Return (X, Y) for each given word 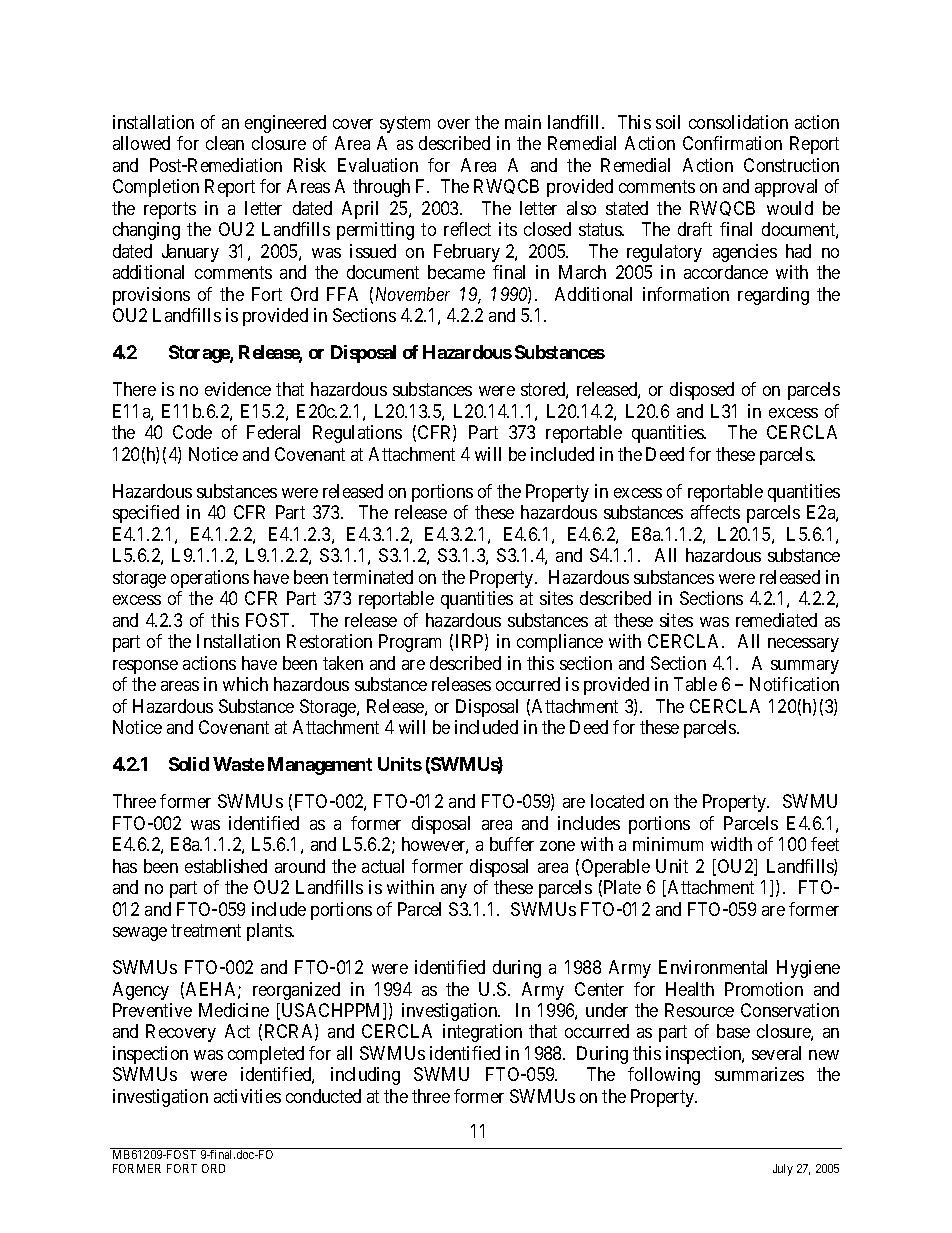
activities (247, 1096)
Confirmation (732, 143)
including (365, 1076)
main (523, 122)
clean (225, 143)
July (783, 1170)
